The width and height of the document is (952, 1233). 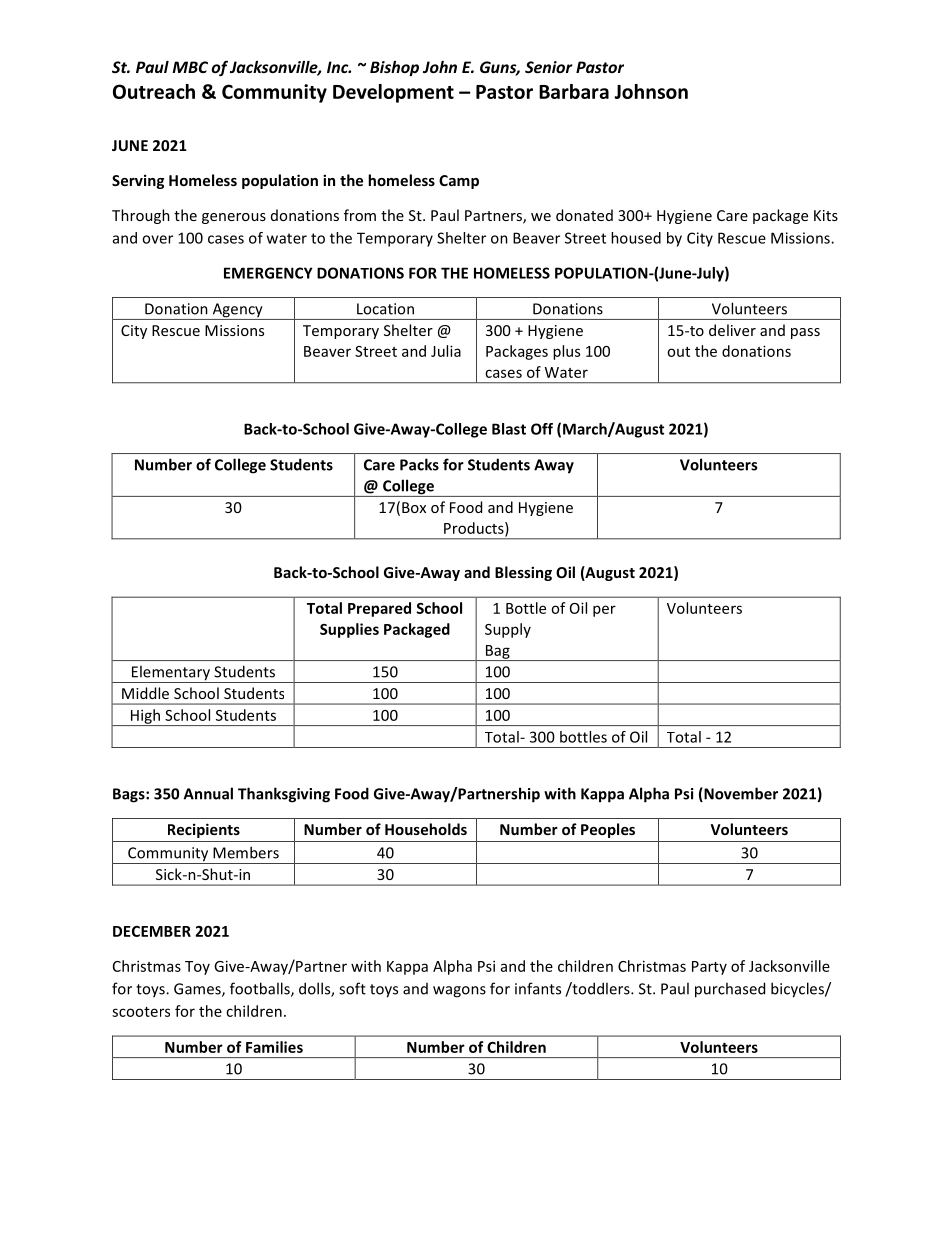 What do you see at coordinates (446, 351) in the document?
I see `Julia` at bounding box center [446, 351].
